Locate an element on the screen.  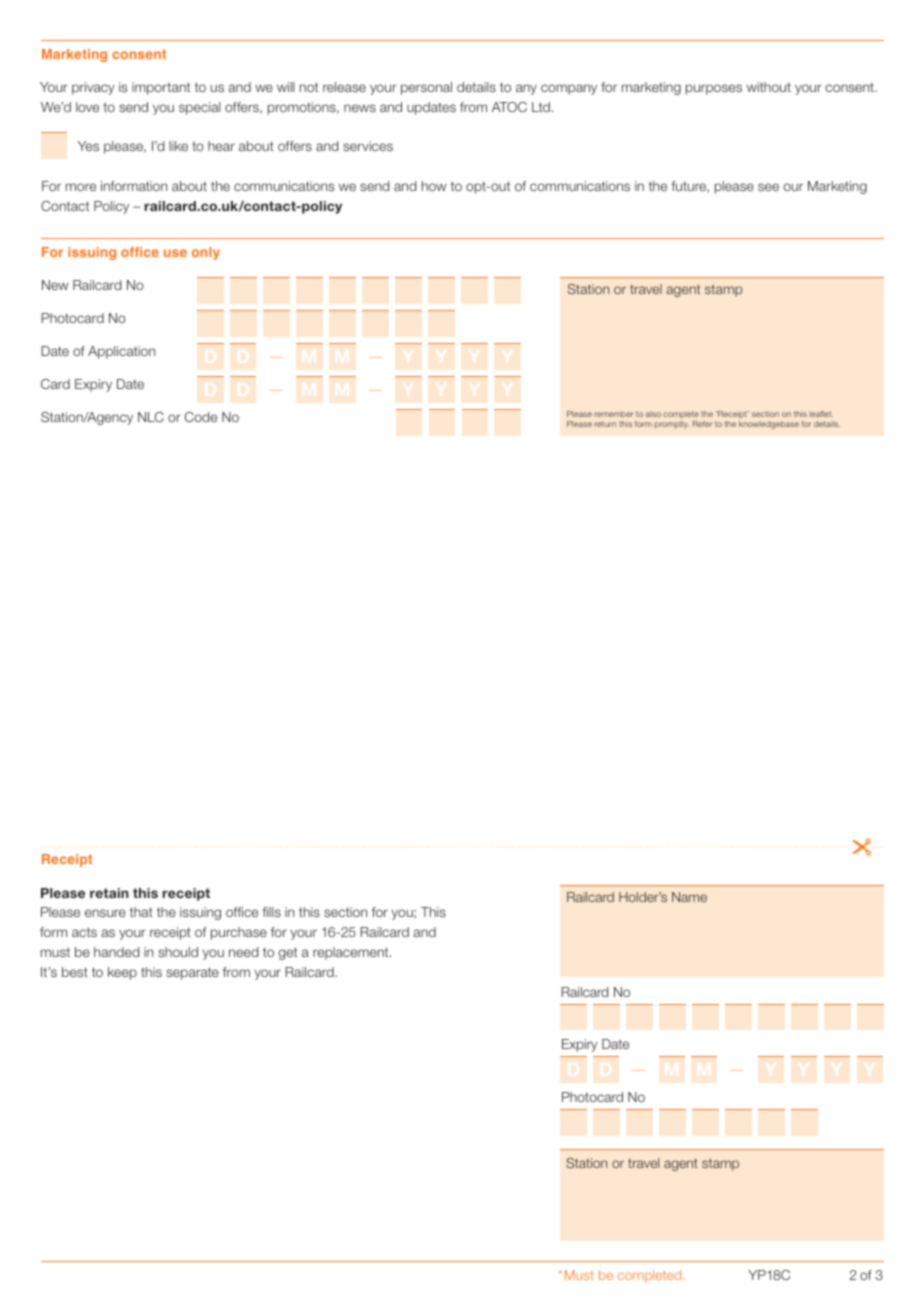
personal is located at coordinates (426, 88).
